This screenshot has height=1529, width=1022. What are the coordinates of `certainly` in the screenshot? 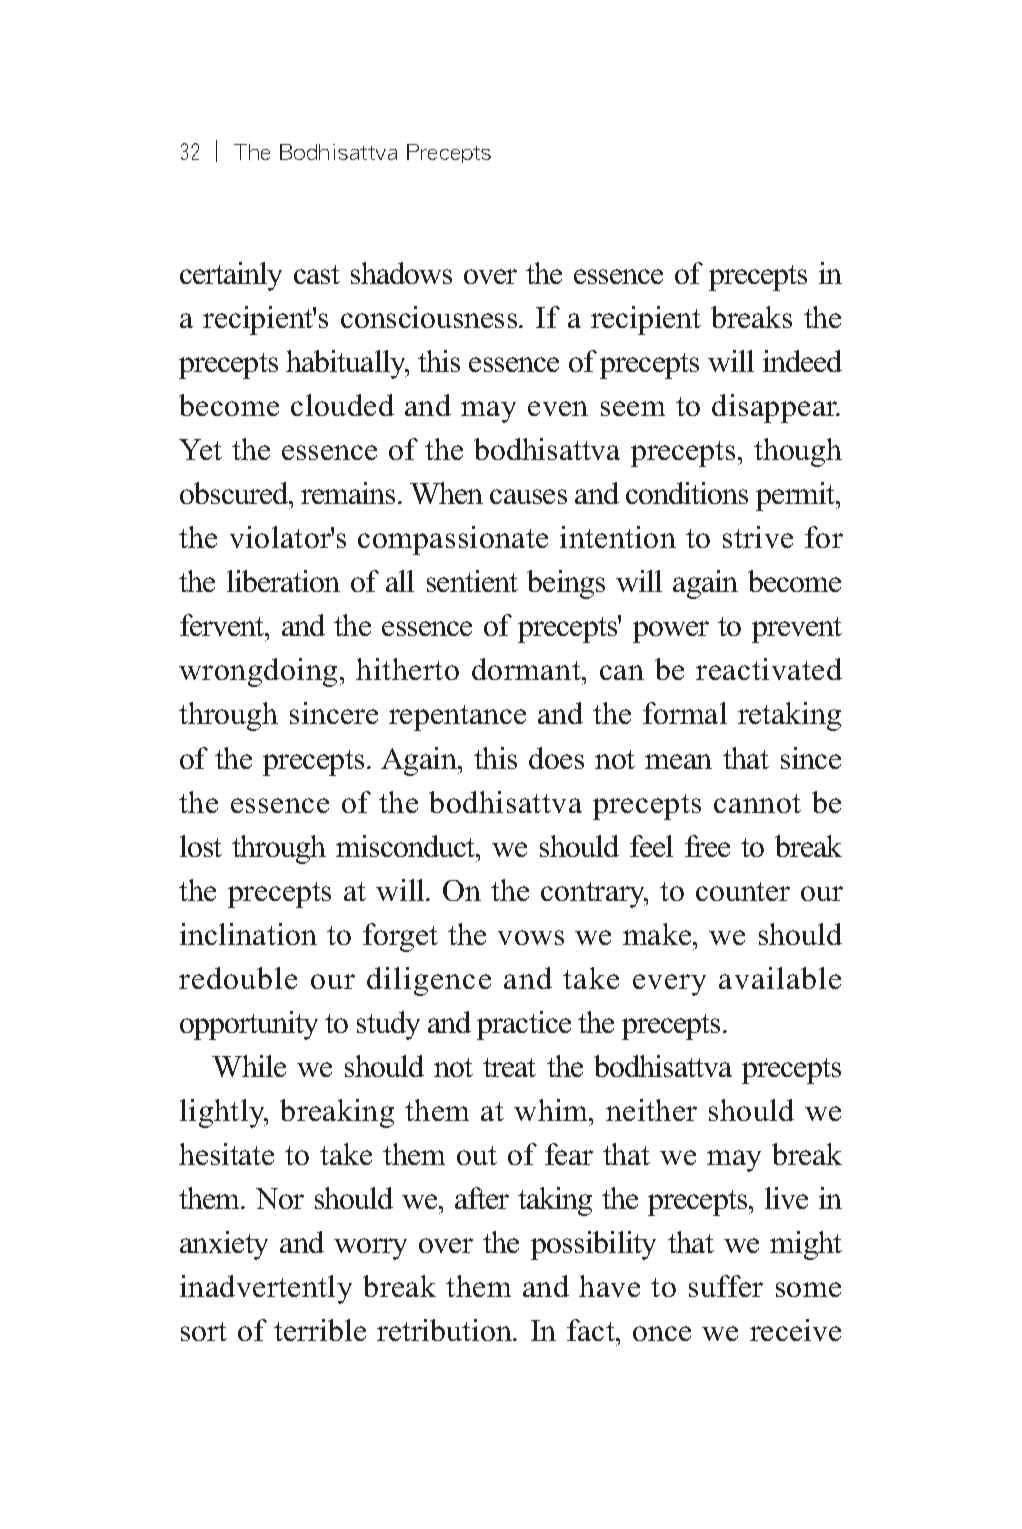 It's located at (231, 276).
